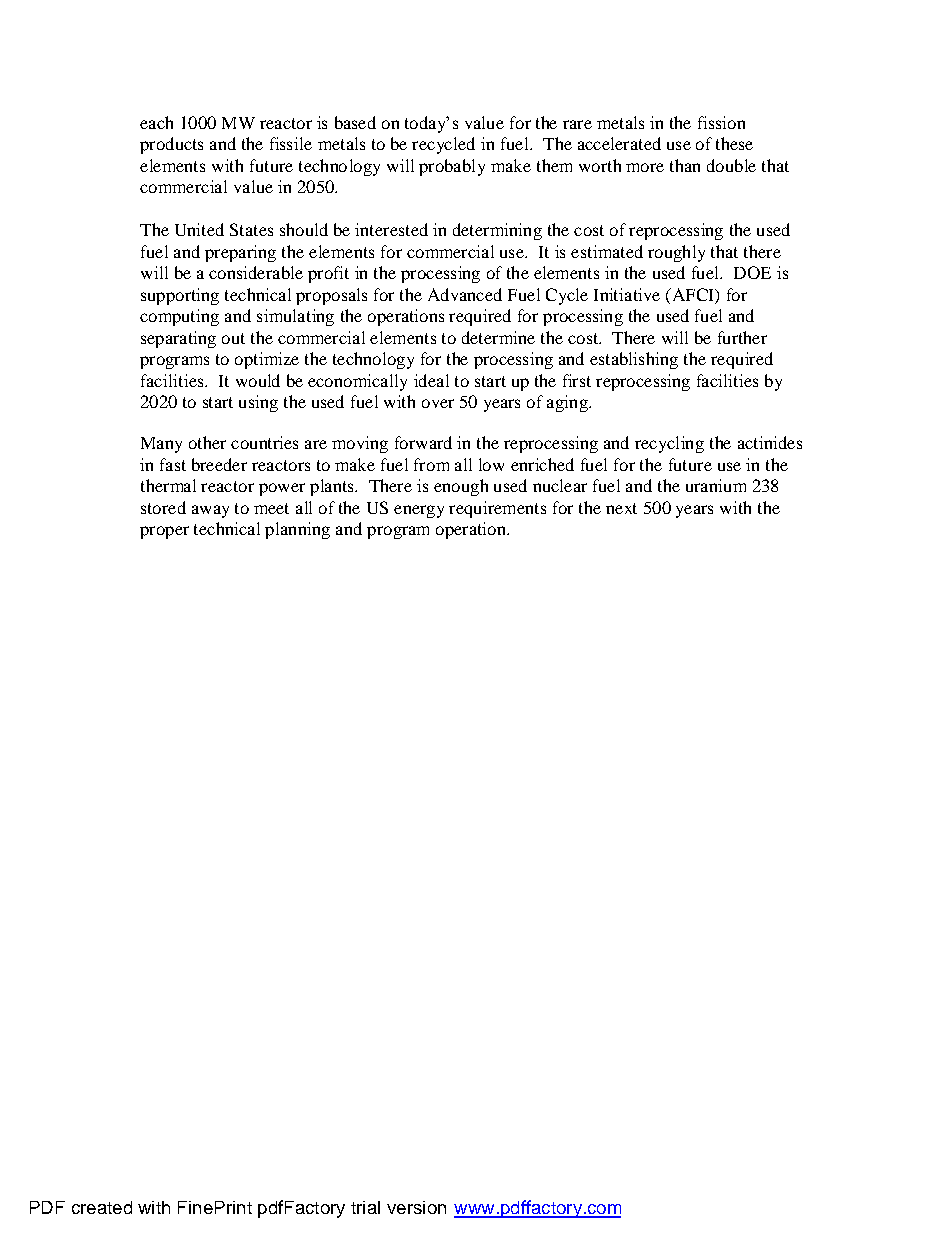 The image size is (952, 1233). What do you see at coordinates (171, 145) in the image?
I see `products` at bounding box center [171, 145].
